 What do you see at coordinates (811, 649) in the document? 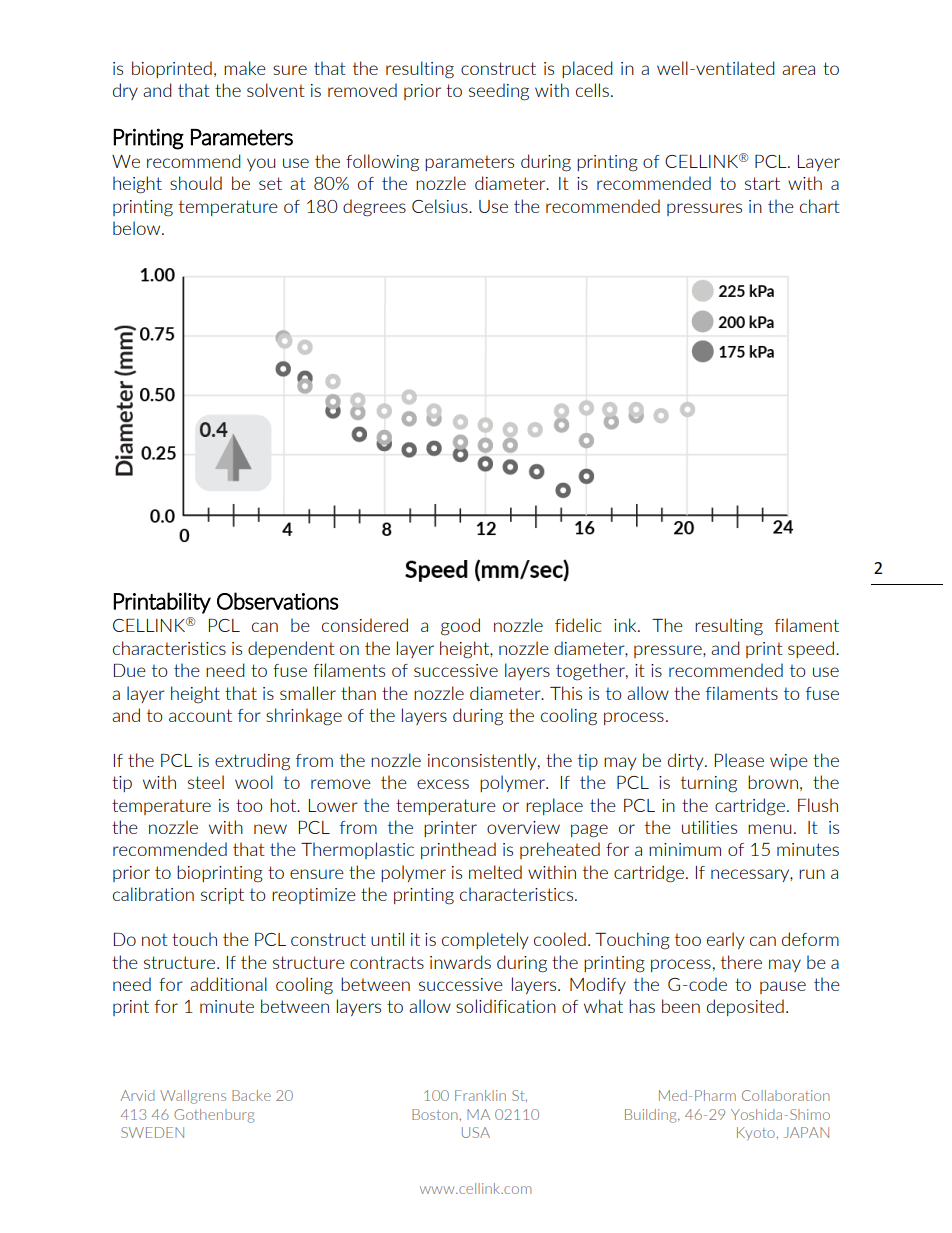
I see `speed` at bounding box center [811, 649].
